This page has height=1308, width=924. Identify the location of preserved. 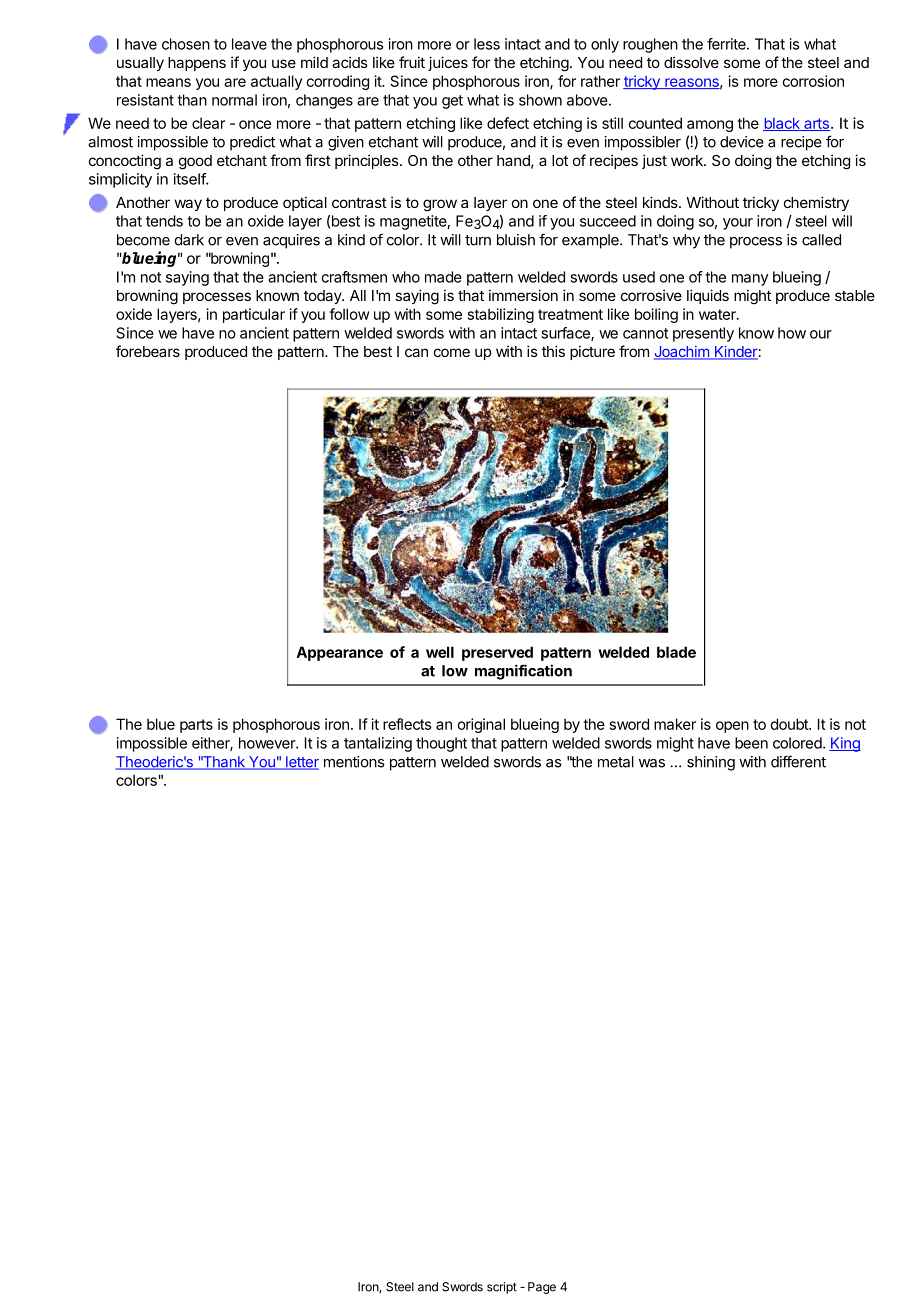
(497, 653).
